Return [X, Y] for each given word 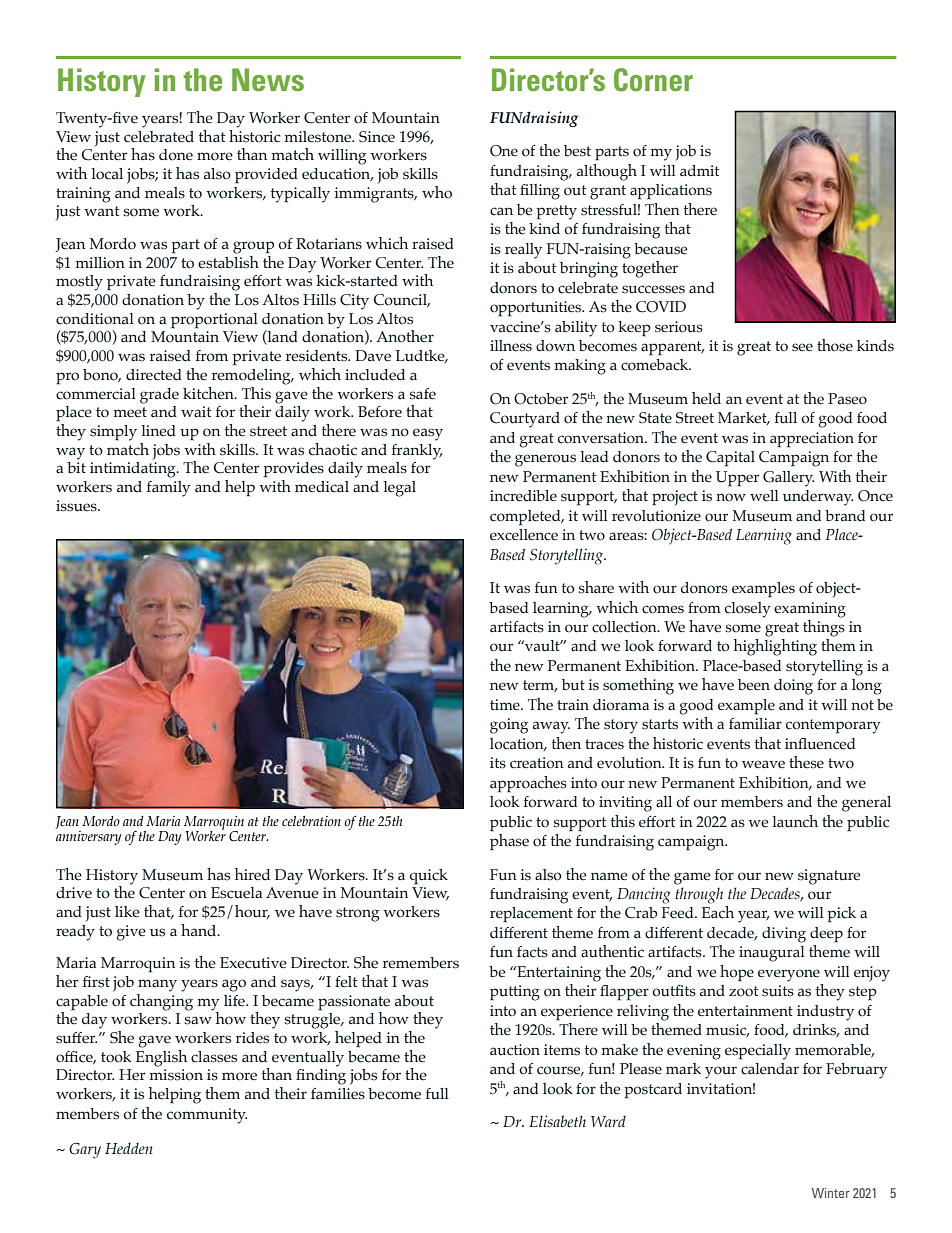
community [207, 1116]
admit [699, 170]
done [176, 155]
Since [377, 137]
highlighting [775, 647]
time [506, 705]
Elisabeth [557, 1121]
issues [77, 506]
